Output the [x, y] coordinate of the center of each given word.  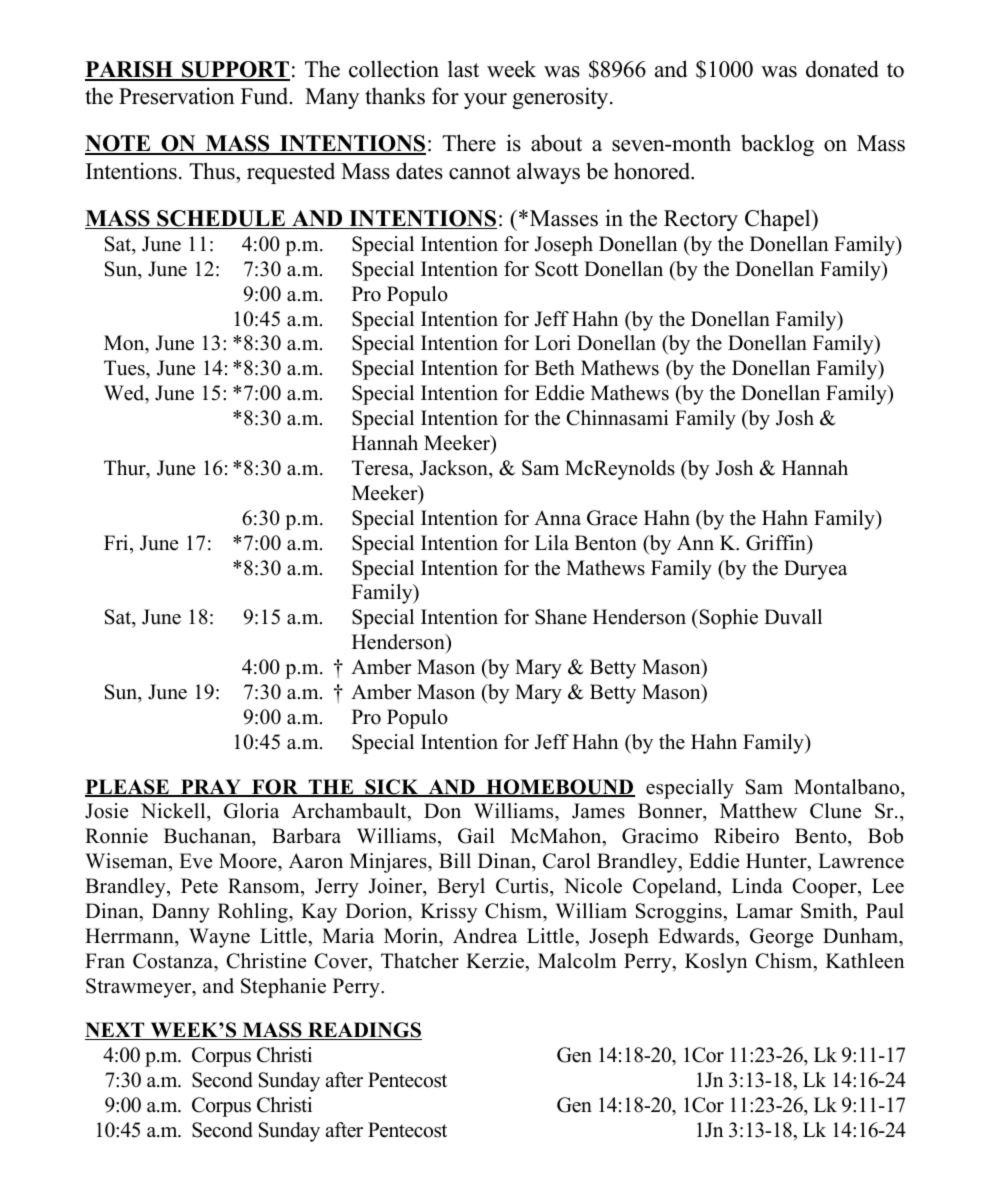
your [485, 101]
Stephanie [283, 988]
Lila [552, 542]
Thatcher [420, 961]
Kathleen [865, 961]
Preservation [176, 96]
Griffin [777, 543]
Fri [117, 542]
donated [842, 69]
